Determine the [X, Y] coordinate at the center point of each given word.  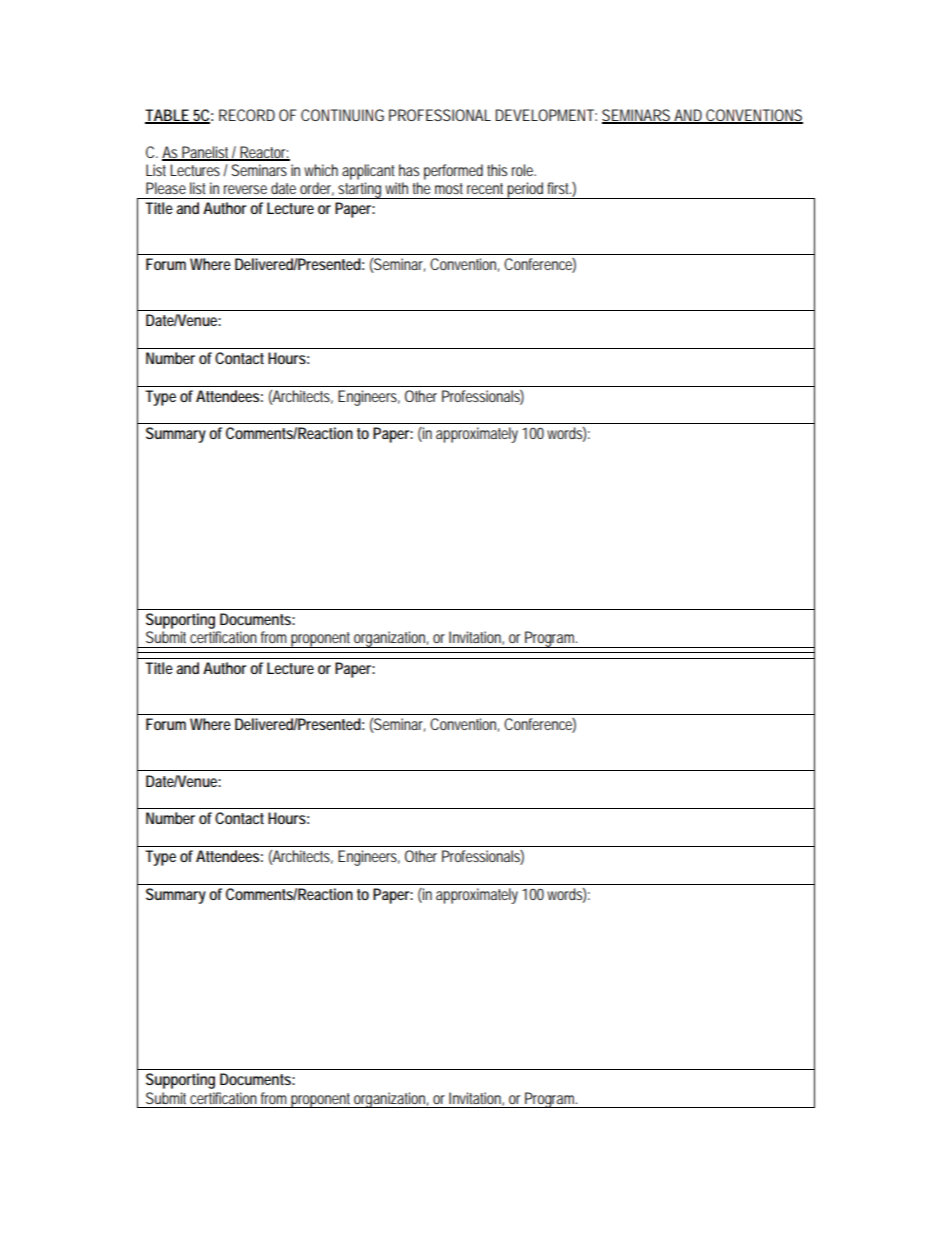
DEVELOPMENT [544, 115]
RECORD [247, 115]
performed [453, 172]
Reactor [263, 153]
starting [359, 190]
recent [485, 188]
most [449, 188]
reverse [245, 189]
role [523, 170]
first [559, 188]
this [497, 170]
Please [166, 188]
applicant [368, 172]
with [396, 188]
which [321, 170]
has [409, 170]
